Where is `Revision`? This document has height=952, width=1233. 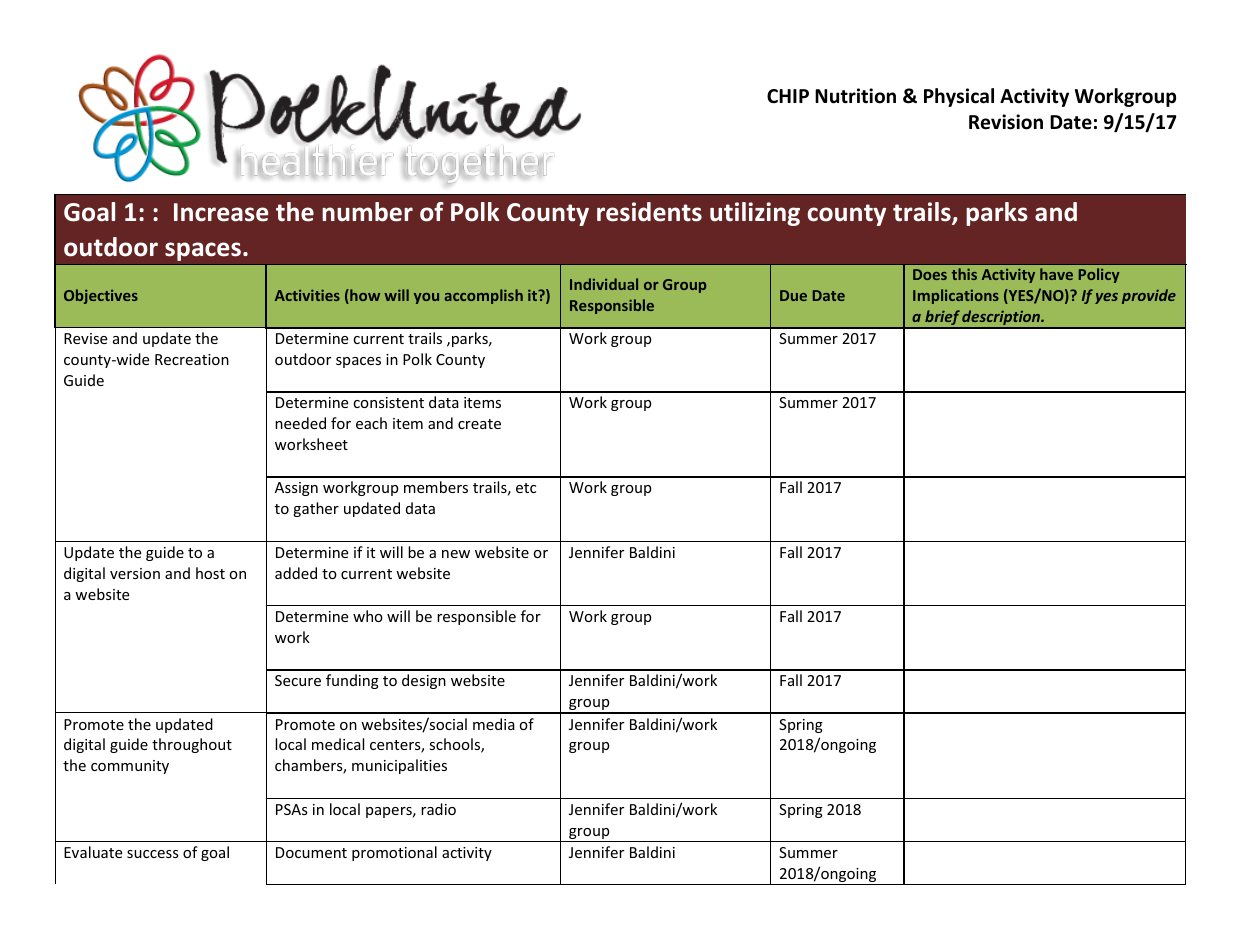
Revision is located at coordinates (1006, 122).
